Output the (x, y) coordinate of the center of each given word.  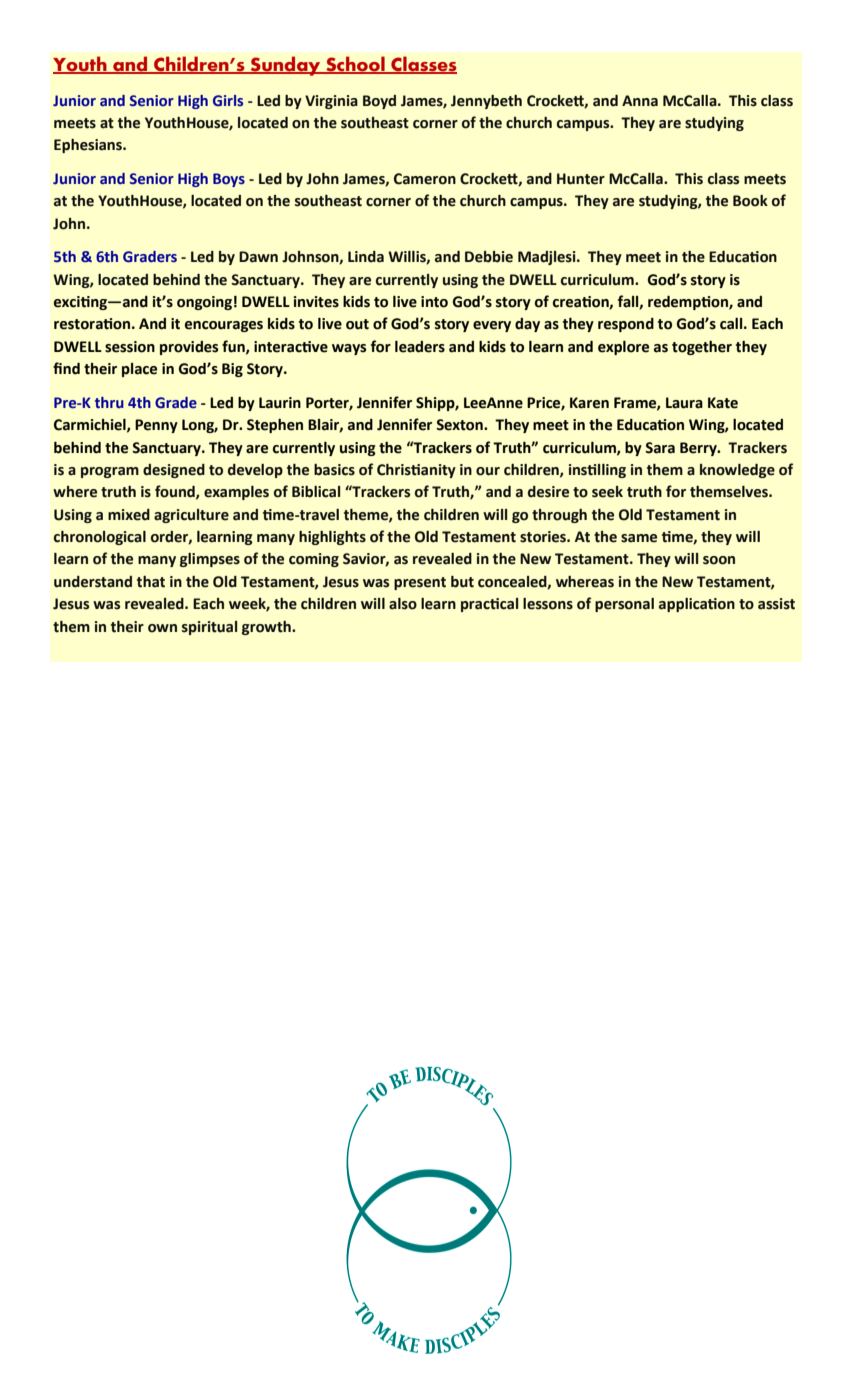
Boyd (379, 102)
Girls (228, 101)
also (403, 604)
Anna (640, 101)
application (697, 605)
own (162, 628)
